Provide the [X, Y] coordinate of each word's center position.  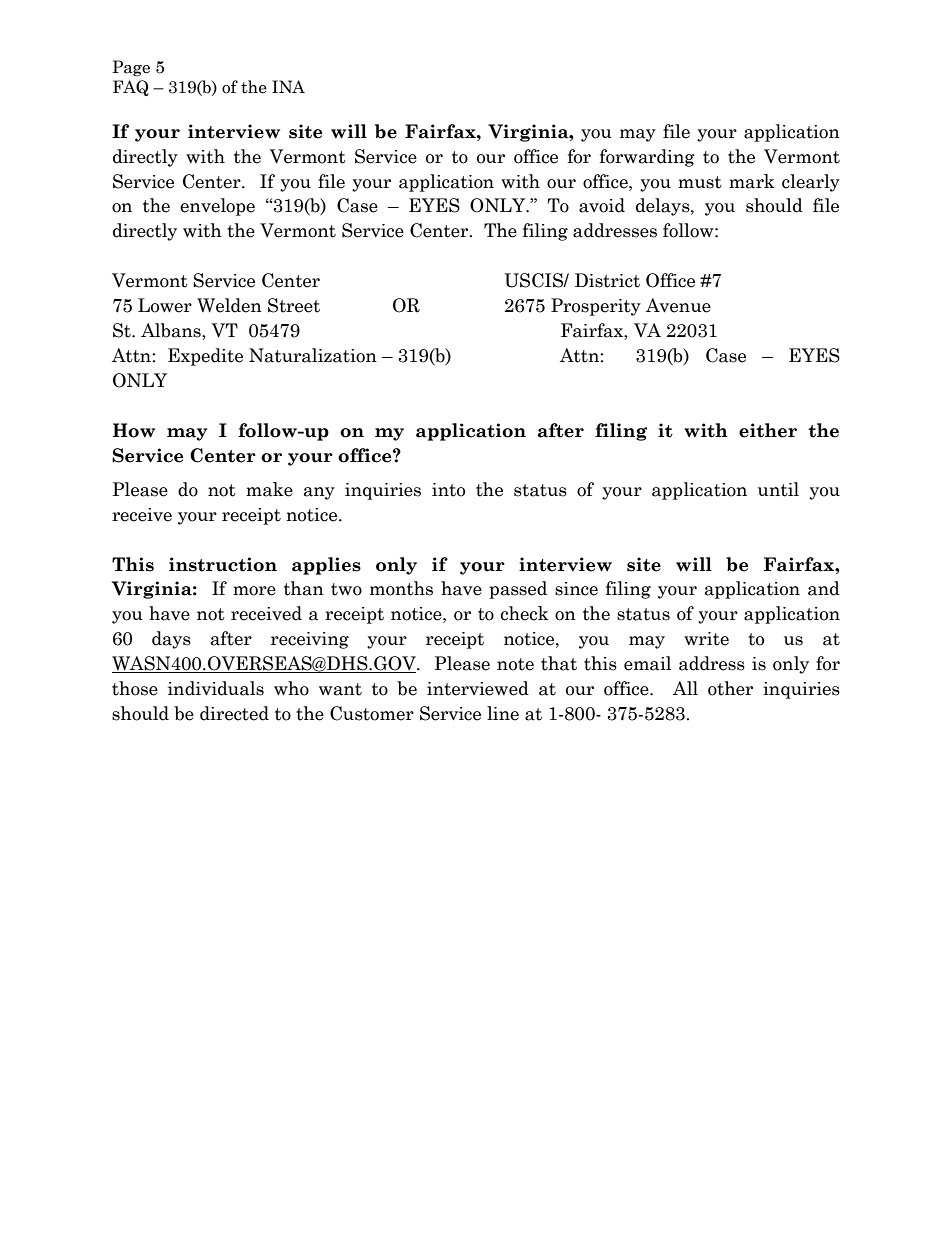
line [503, 713]
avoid [602, 205]
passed [518, 590]
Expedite [205, 357]
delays [664, 207]
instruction [223, 564]
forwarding [647, 158]
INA [288, 86]
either [768, 430]
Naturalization [313, 355]
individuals [216, 688]
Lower [165, 305]
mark [752, 181]
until [778, 489]
